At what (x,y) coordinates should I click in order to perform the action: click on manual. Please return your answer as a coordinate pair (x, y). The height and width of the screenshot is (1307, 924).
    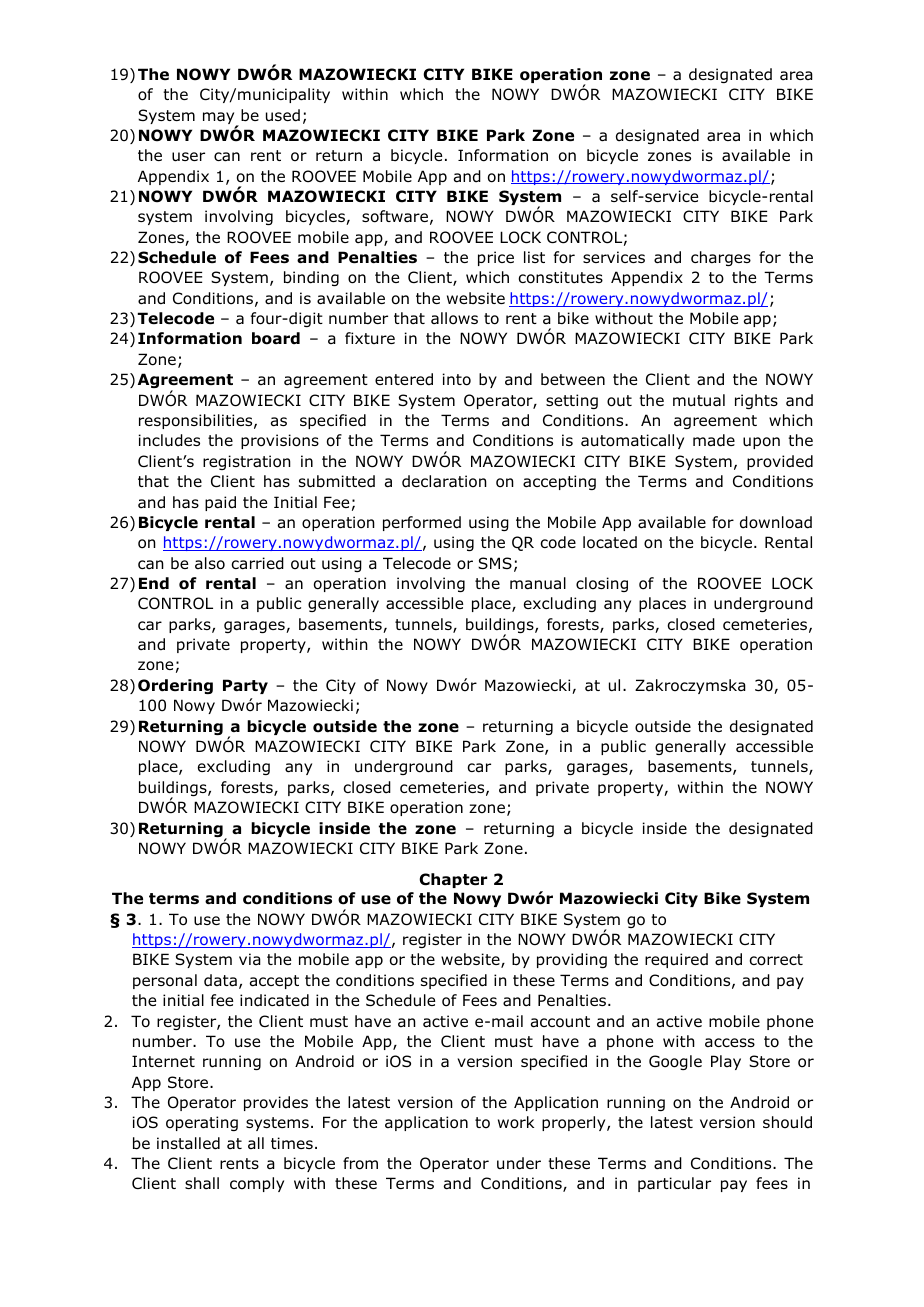
    Looking at the image, I should click on (538, 583).
